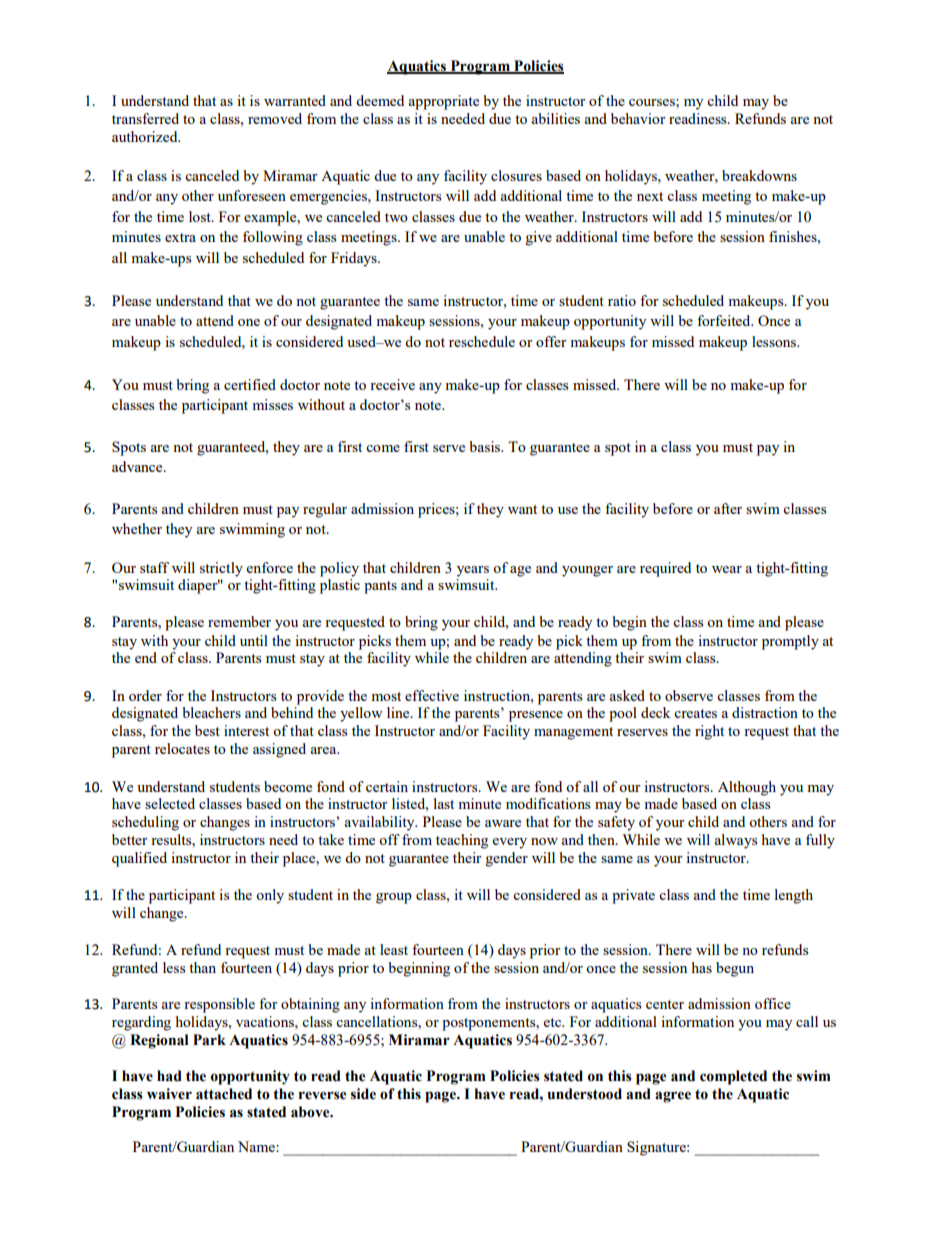 The height and width of the screenshot is (1233, 952). Describe the element at coordinates (473, 571) in the screenshot. I see `years` at that location.
